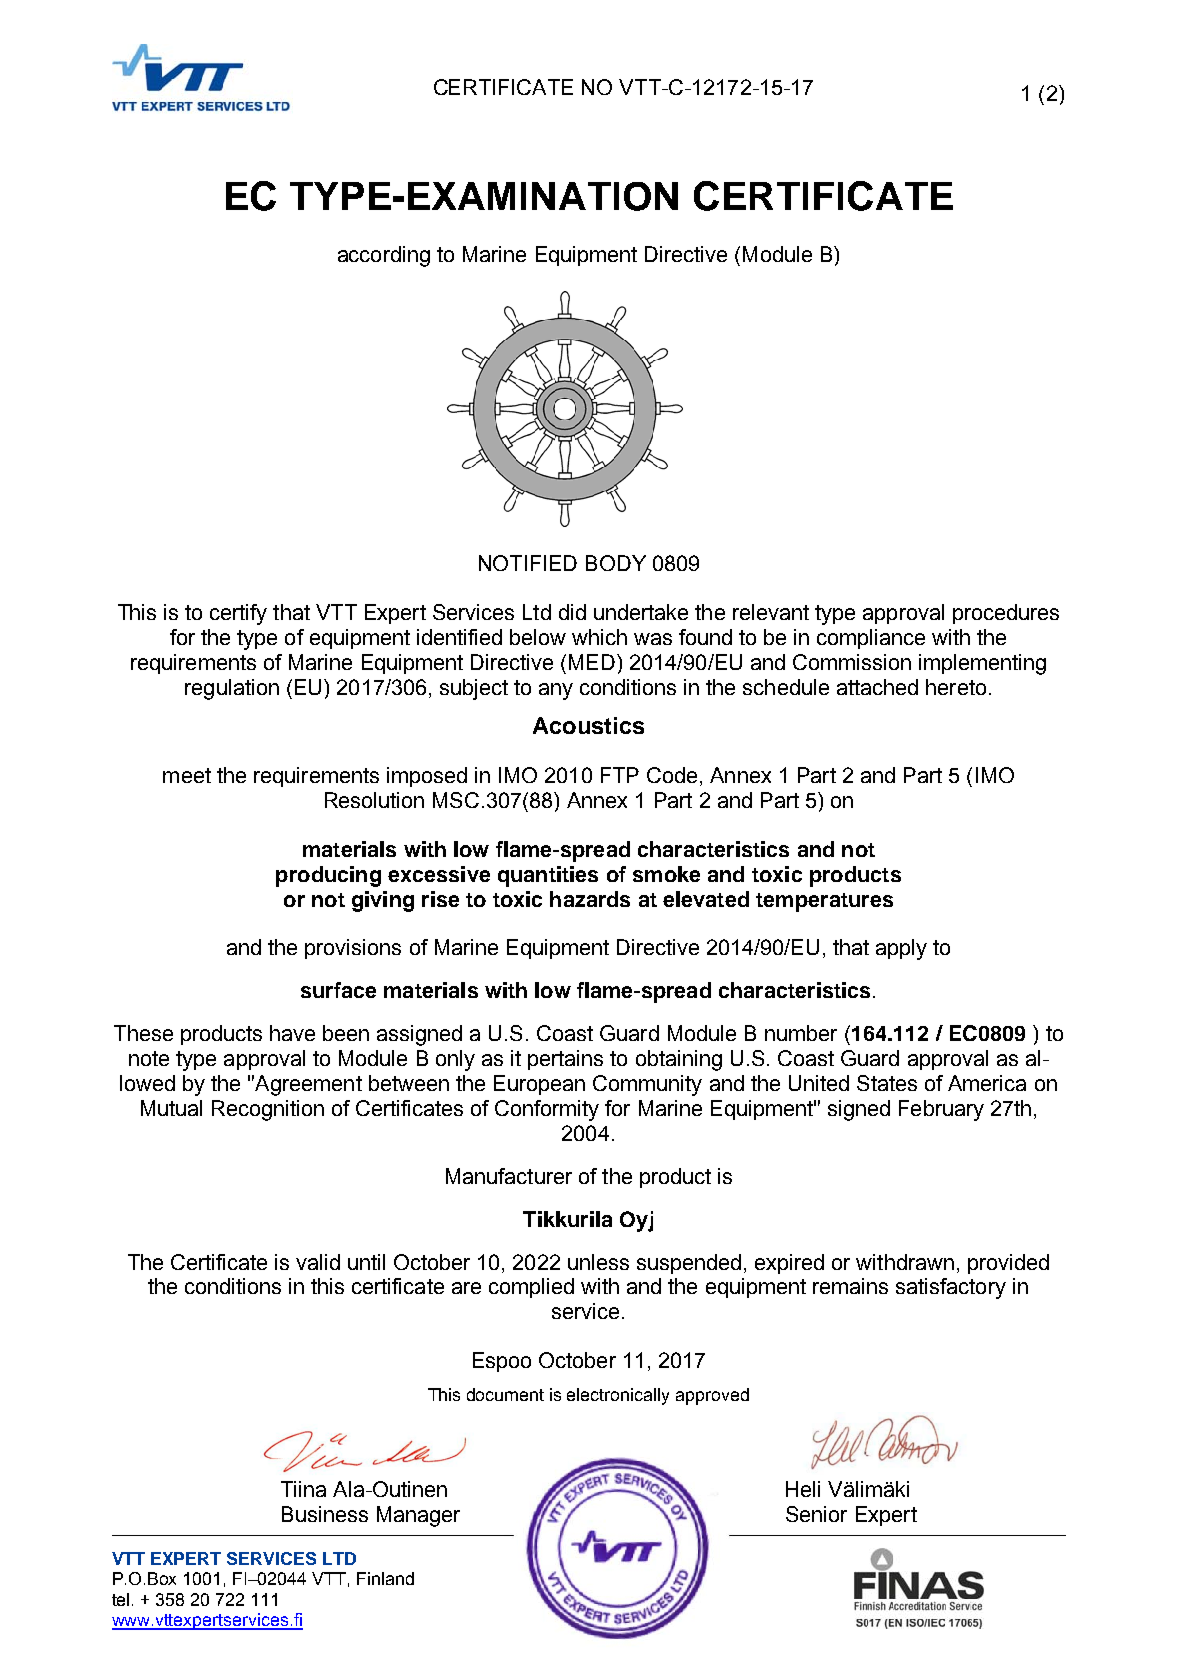 This image has height=1665, width=1177. I want to click on hazards, so click(590, 899).
